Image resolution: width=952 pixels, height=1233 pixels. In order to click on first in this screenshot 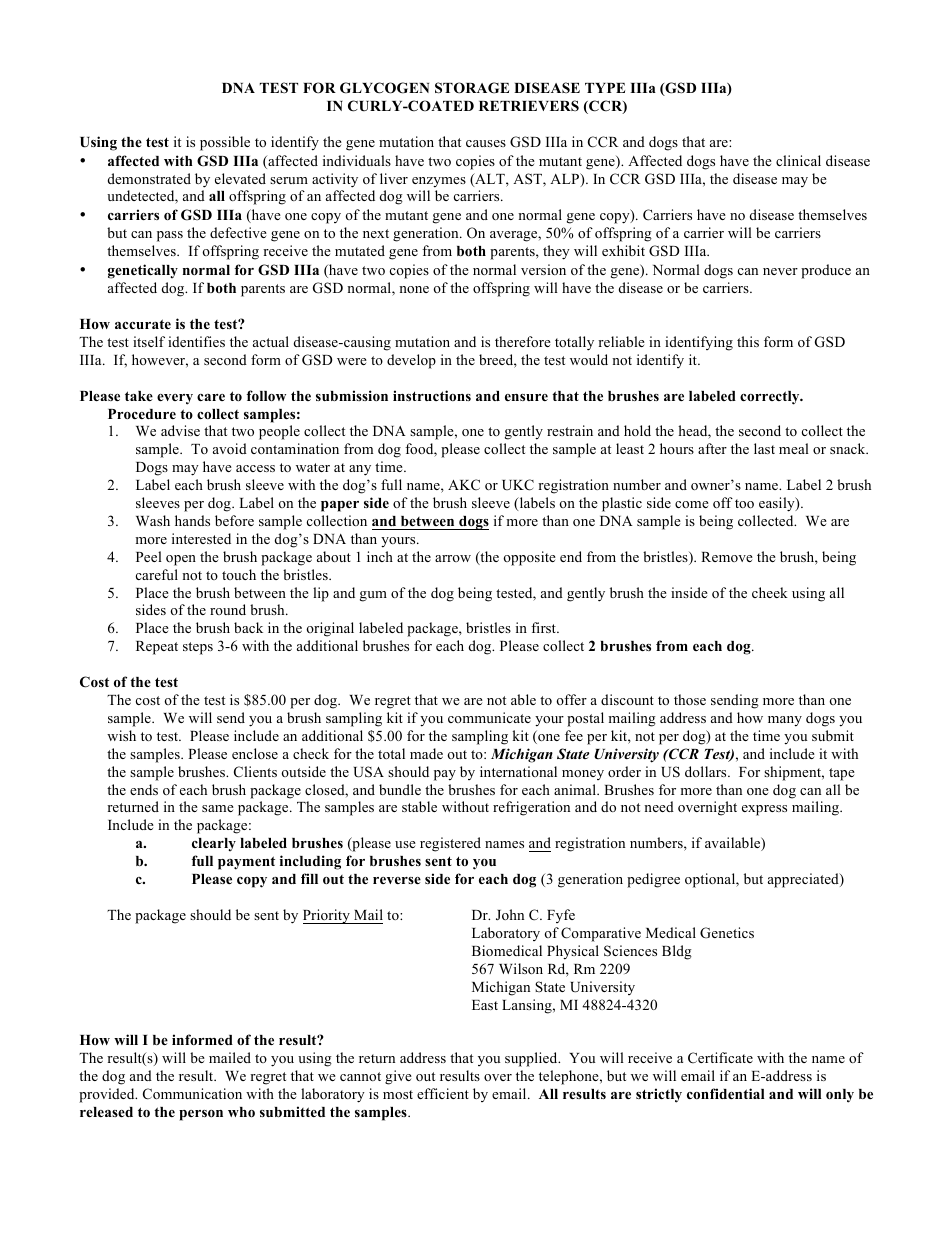, I will do `click(544, 627)`.
